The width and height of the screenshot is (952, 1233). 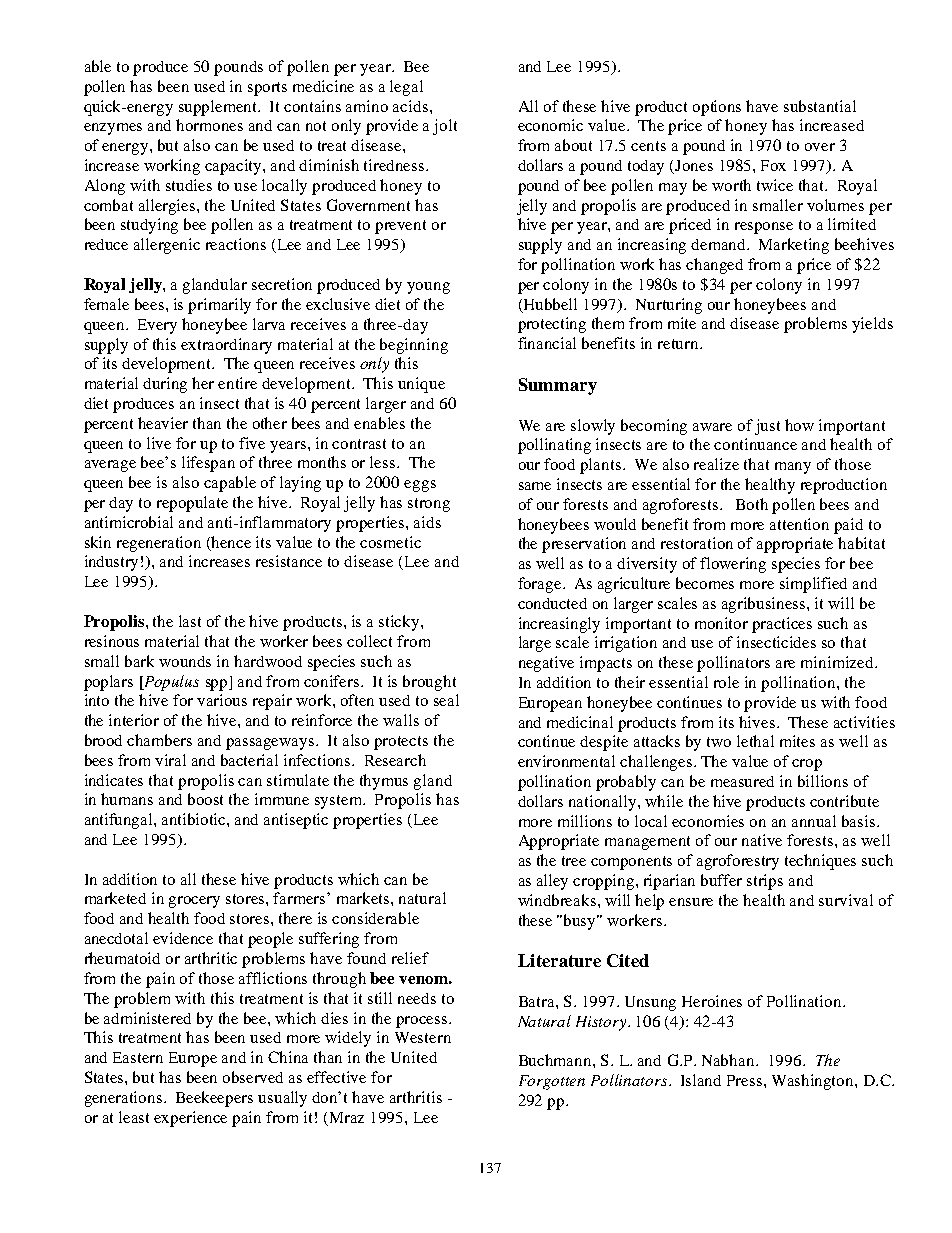 What do you see at coordinates (214, 1099) in the screenshot?
I see `Beekeepers` at bounding box center [214, 1099].
